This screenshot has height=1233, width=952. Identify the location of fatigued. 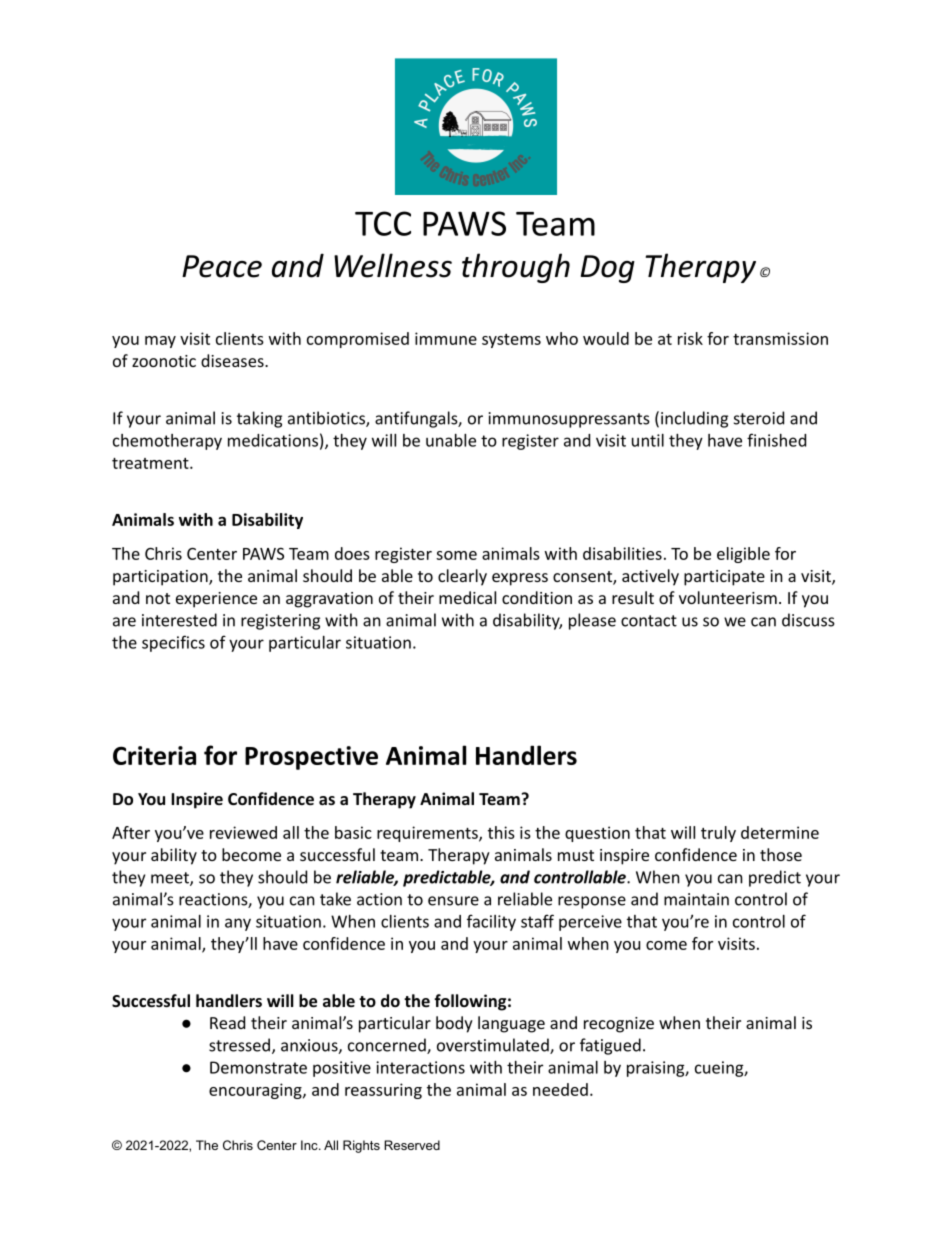
(610, 1046).
